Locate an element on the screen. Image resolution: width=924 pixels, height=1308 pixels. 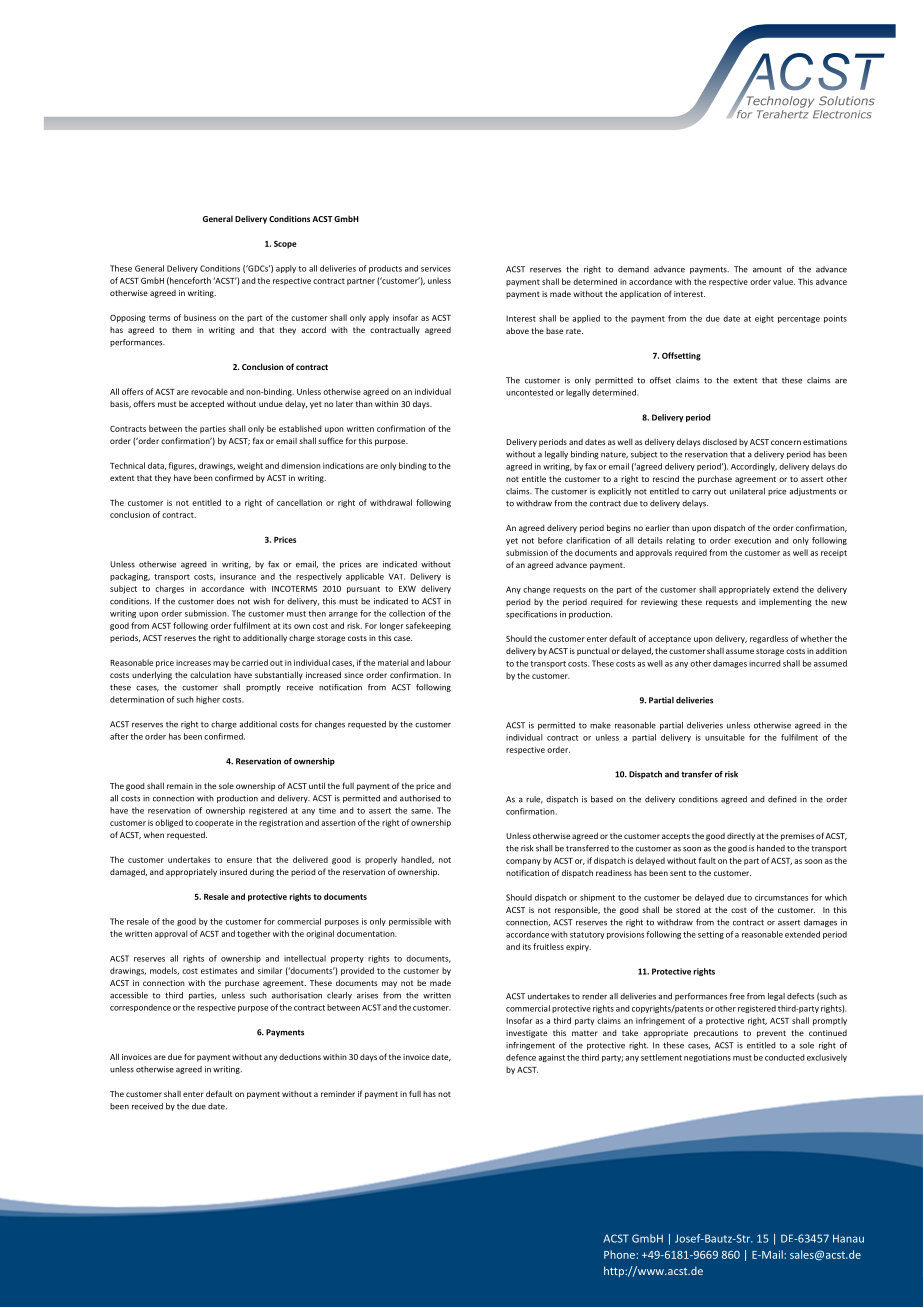
reminder is located at coordinates (338, 1093).
